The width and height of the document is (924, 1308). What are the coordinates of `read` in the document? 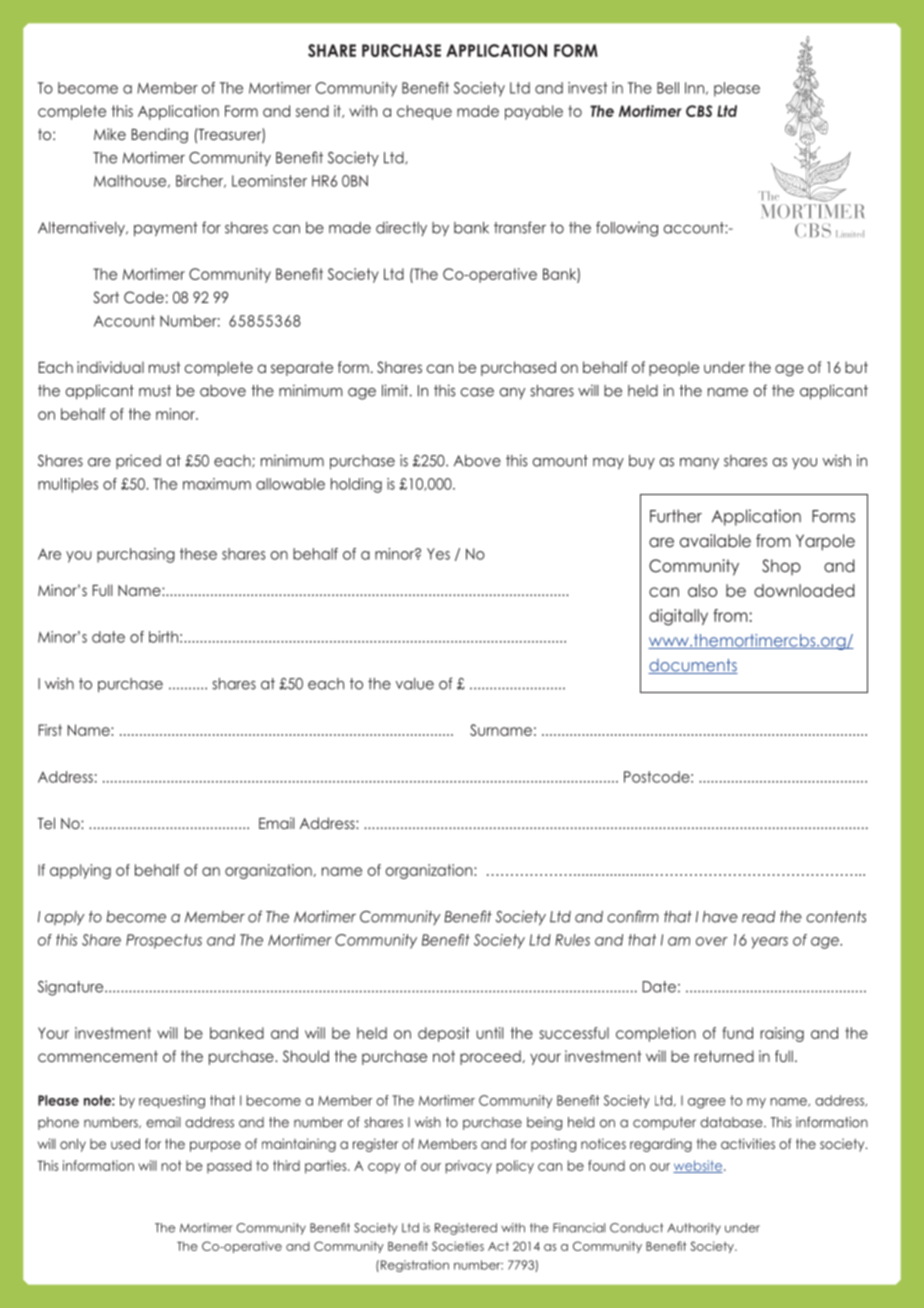 It's located at (758, 917).
